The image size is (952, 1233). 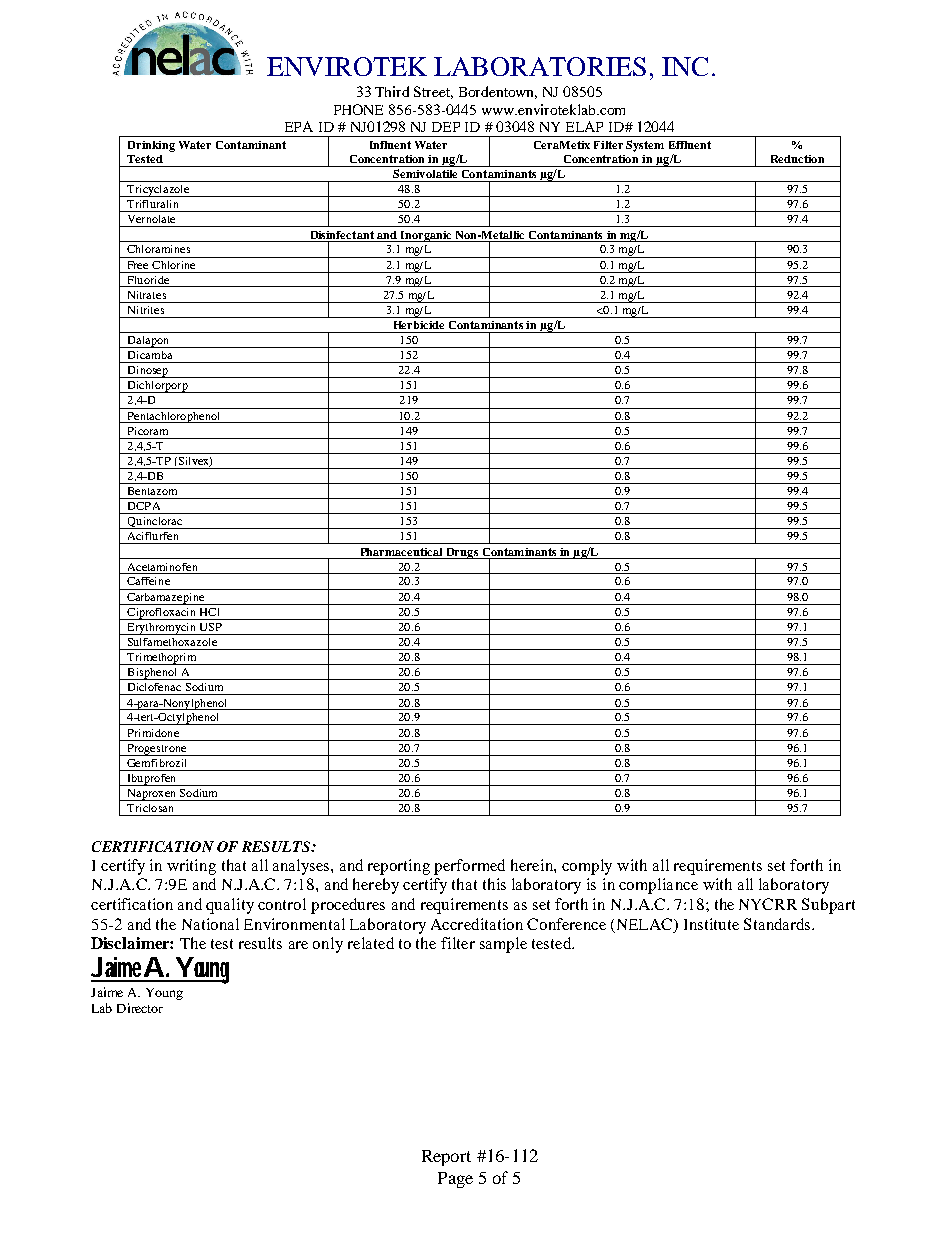 What do you see at coordinates (166, 599) in the page?
I see `Carbamazepine` at bounding box center [166, 599].
